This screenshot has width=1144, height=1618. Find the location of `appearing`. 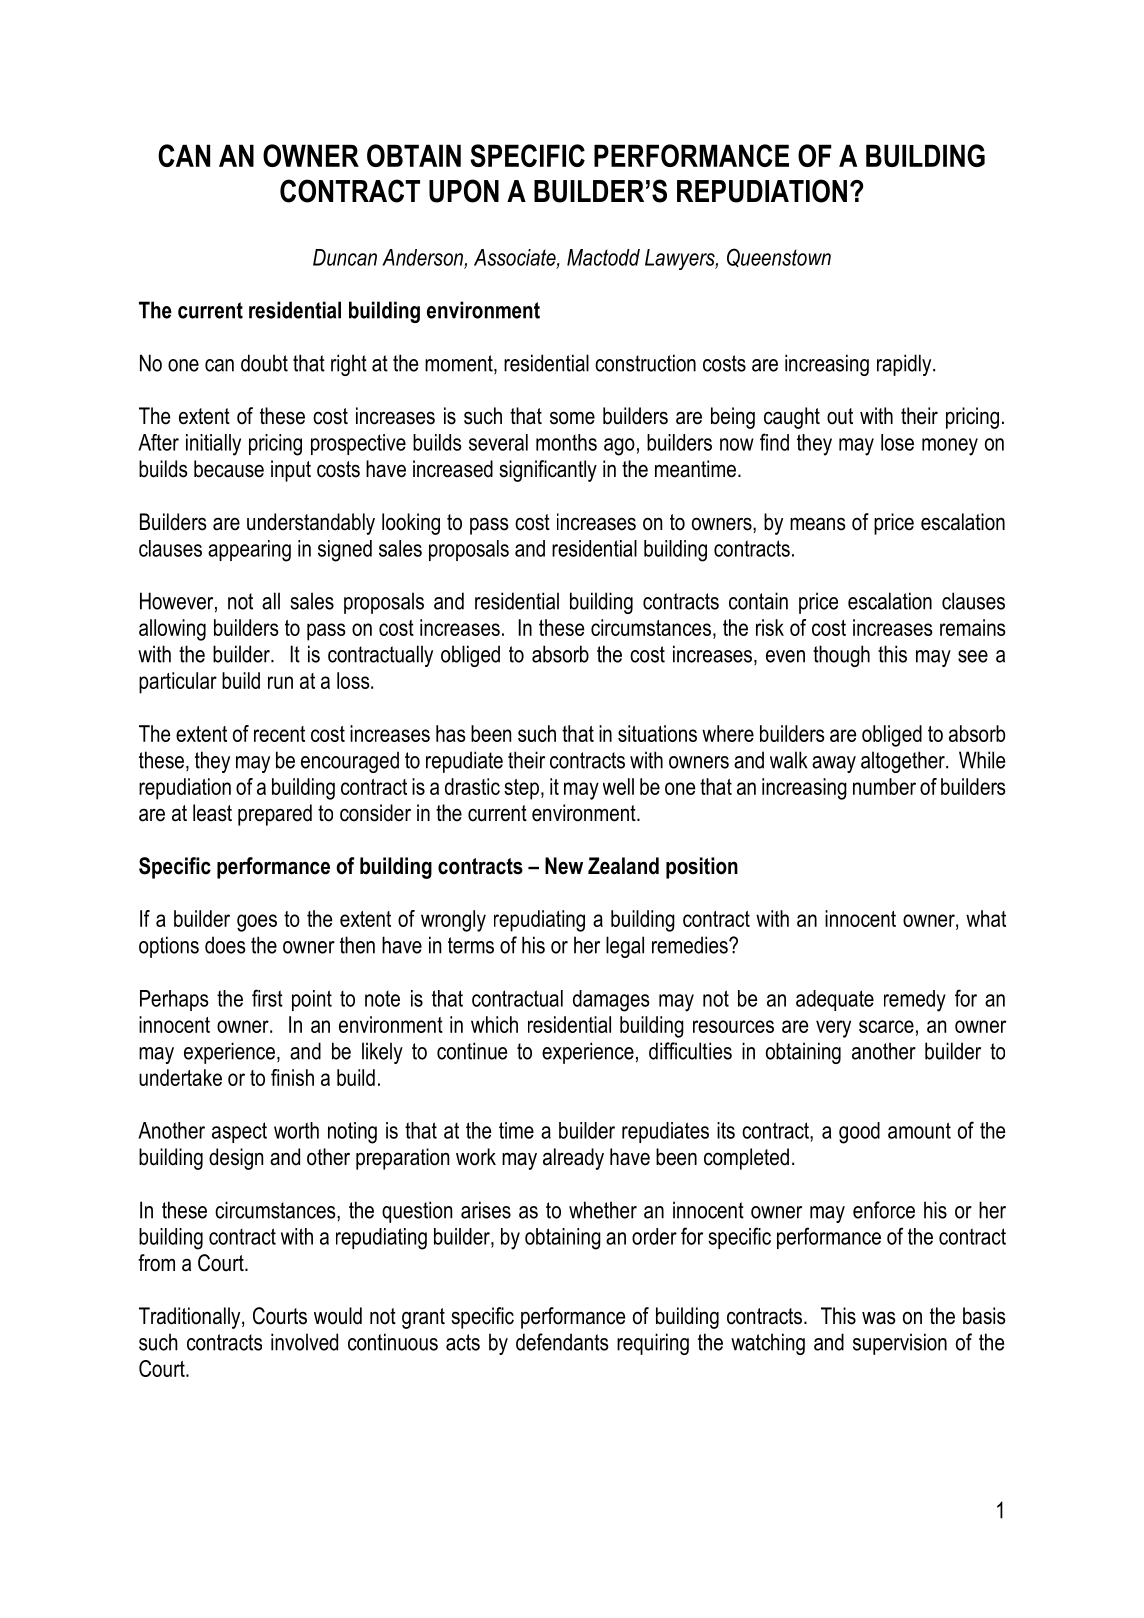

appearing is located at coordinates (249, 551).
